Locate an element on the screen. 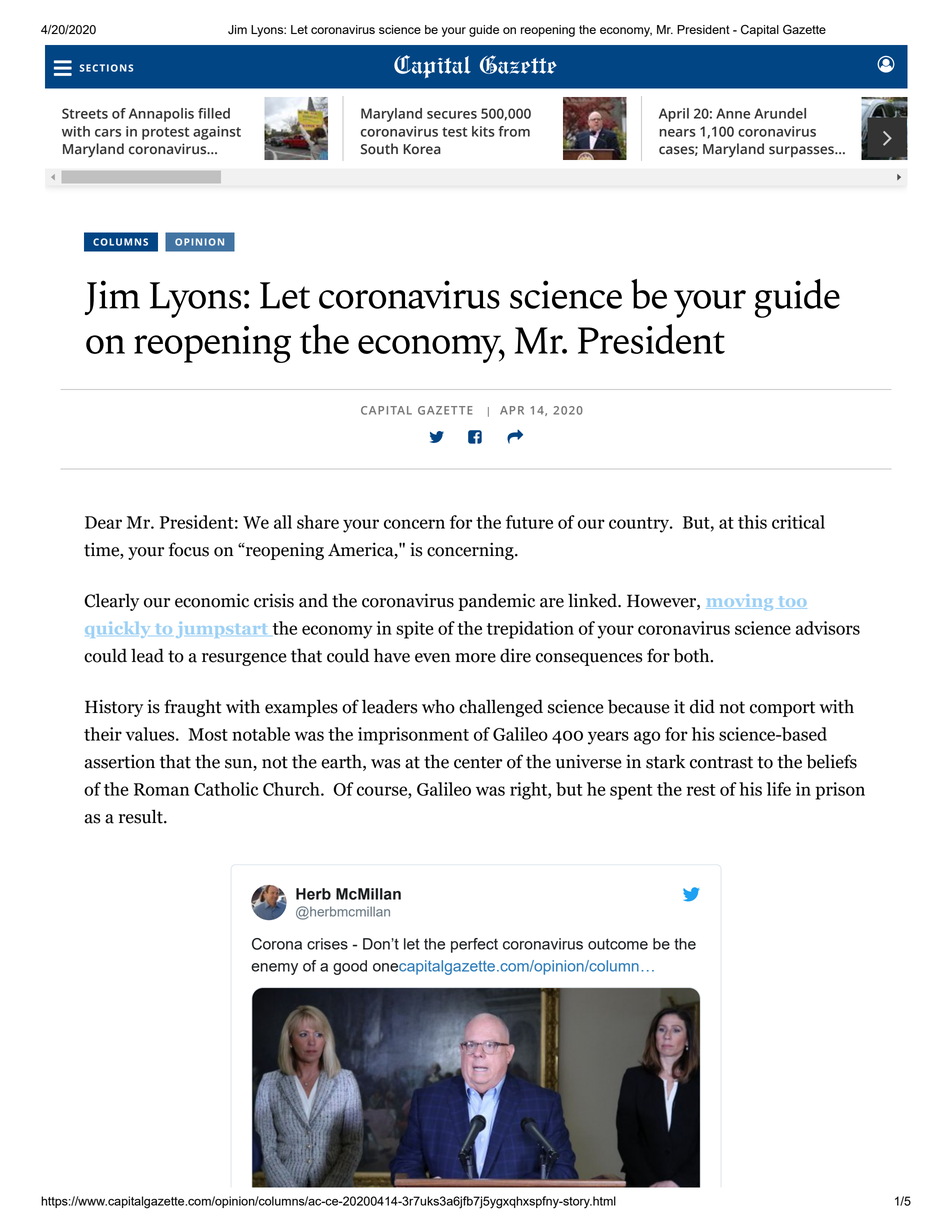 The width and height of the screenshot is (952, 1232). against is located at coordinates (217, 133).
